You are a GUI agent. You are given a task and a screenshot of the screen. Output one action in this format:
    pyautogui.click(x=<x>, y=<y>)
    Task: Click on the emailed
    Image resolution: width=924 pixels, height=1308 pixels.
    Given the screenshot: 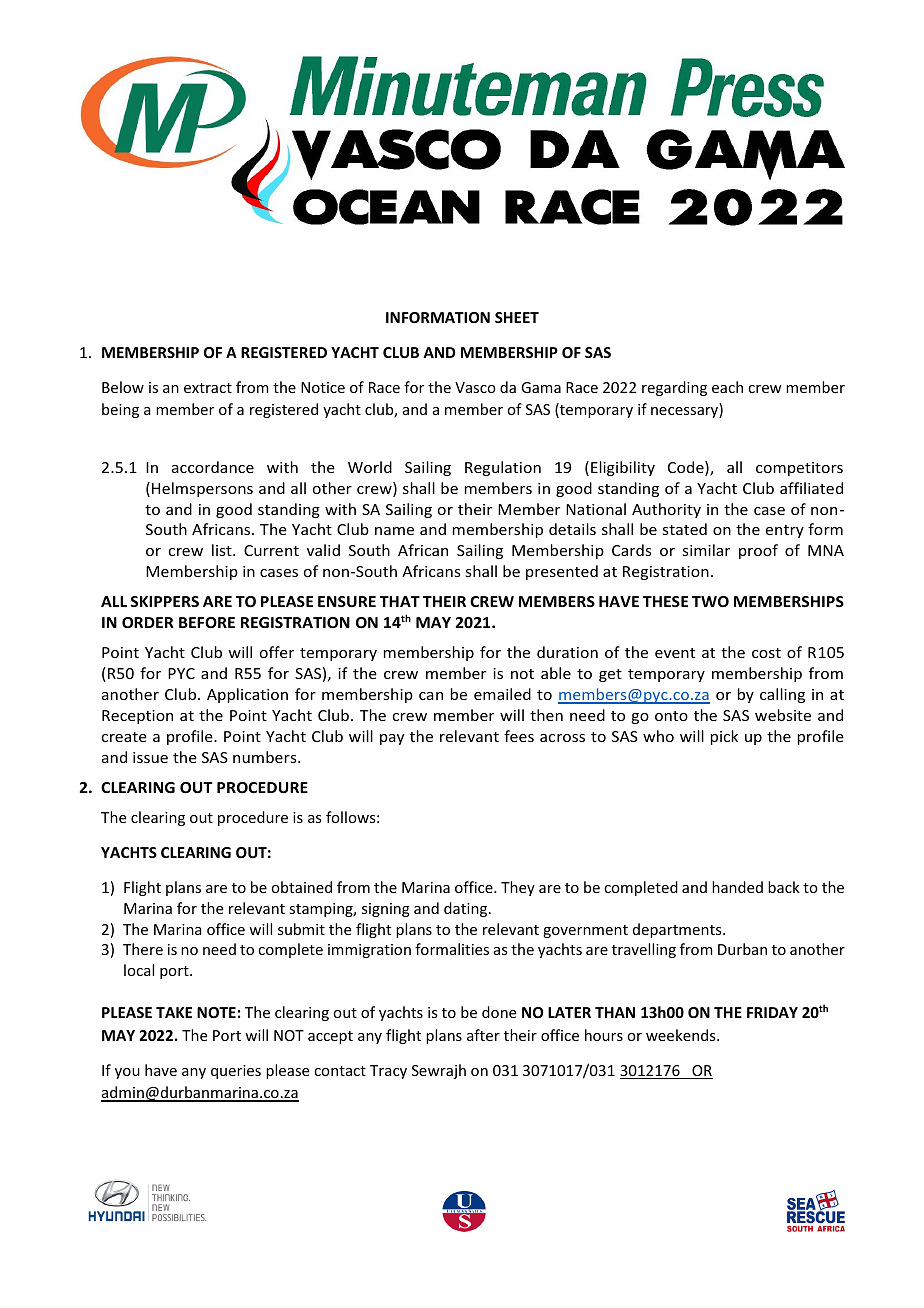 What is the action you would take?
    pyautogui.click(x=502, y=694)
